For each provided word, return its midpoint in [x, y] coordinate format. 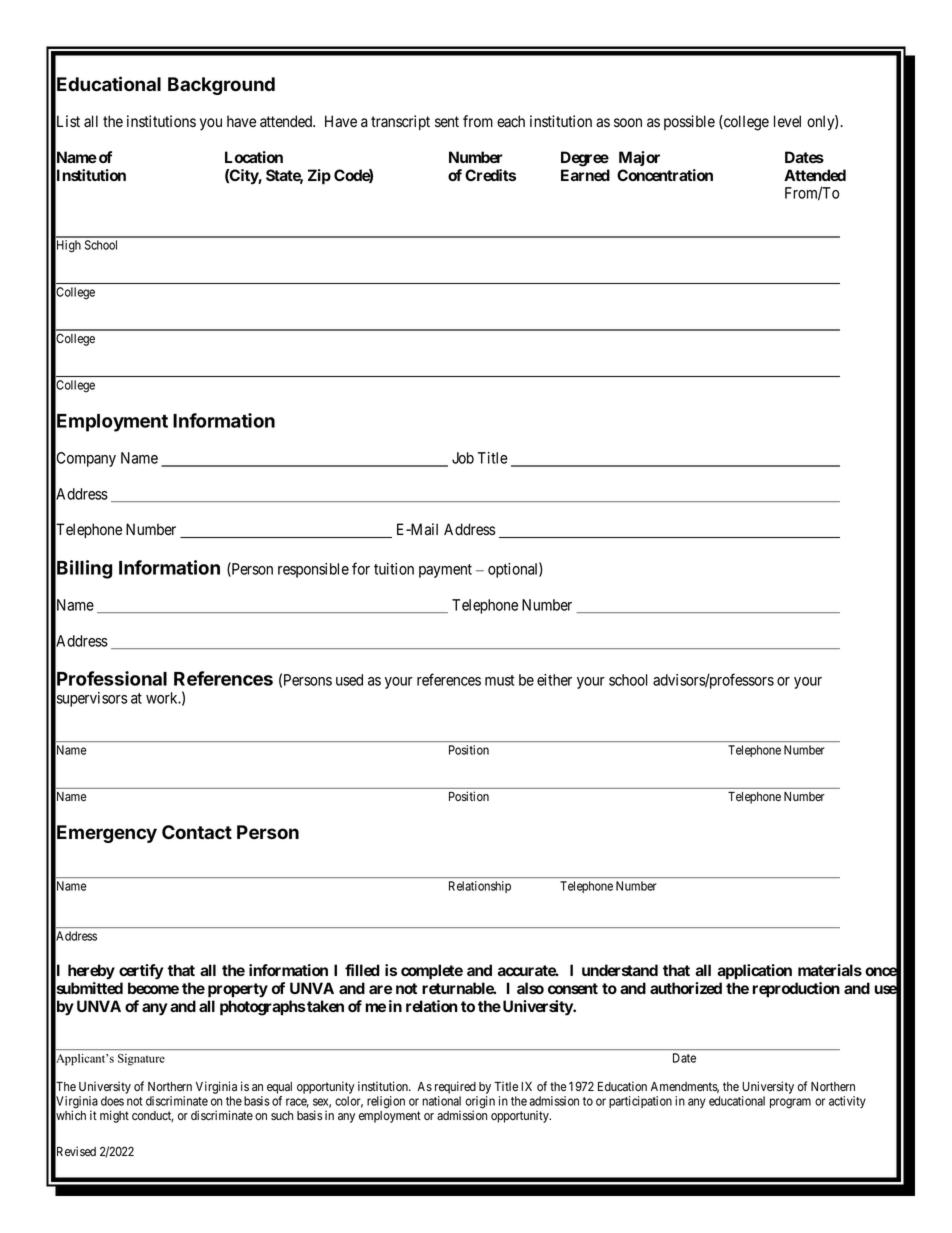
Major [639, 158]
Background [221, 86]
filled [362, 970]
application [754, 972]
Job [463, 458]
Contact [197, 832]
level [787, 121]
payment [445, 571]
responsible [313, 570]
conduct [152, 1116]
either [554, 680]
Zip [319, 177]
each [511, 121]
